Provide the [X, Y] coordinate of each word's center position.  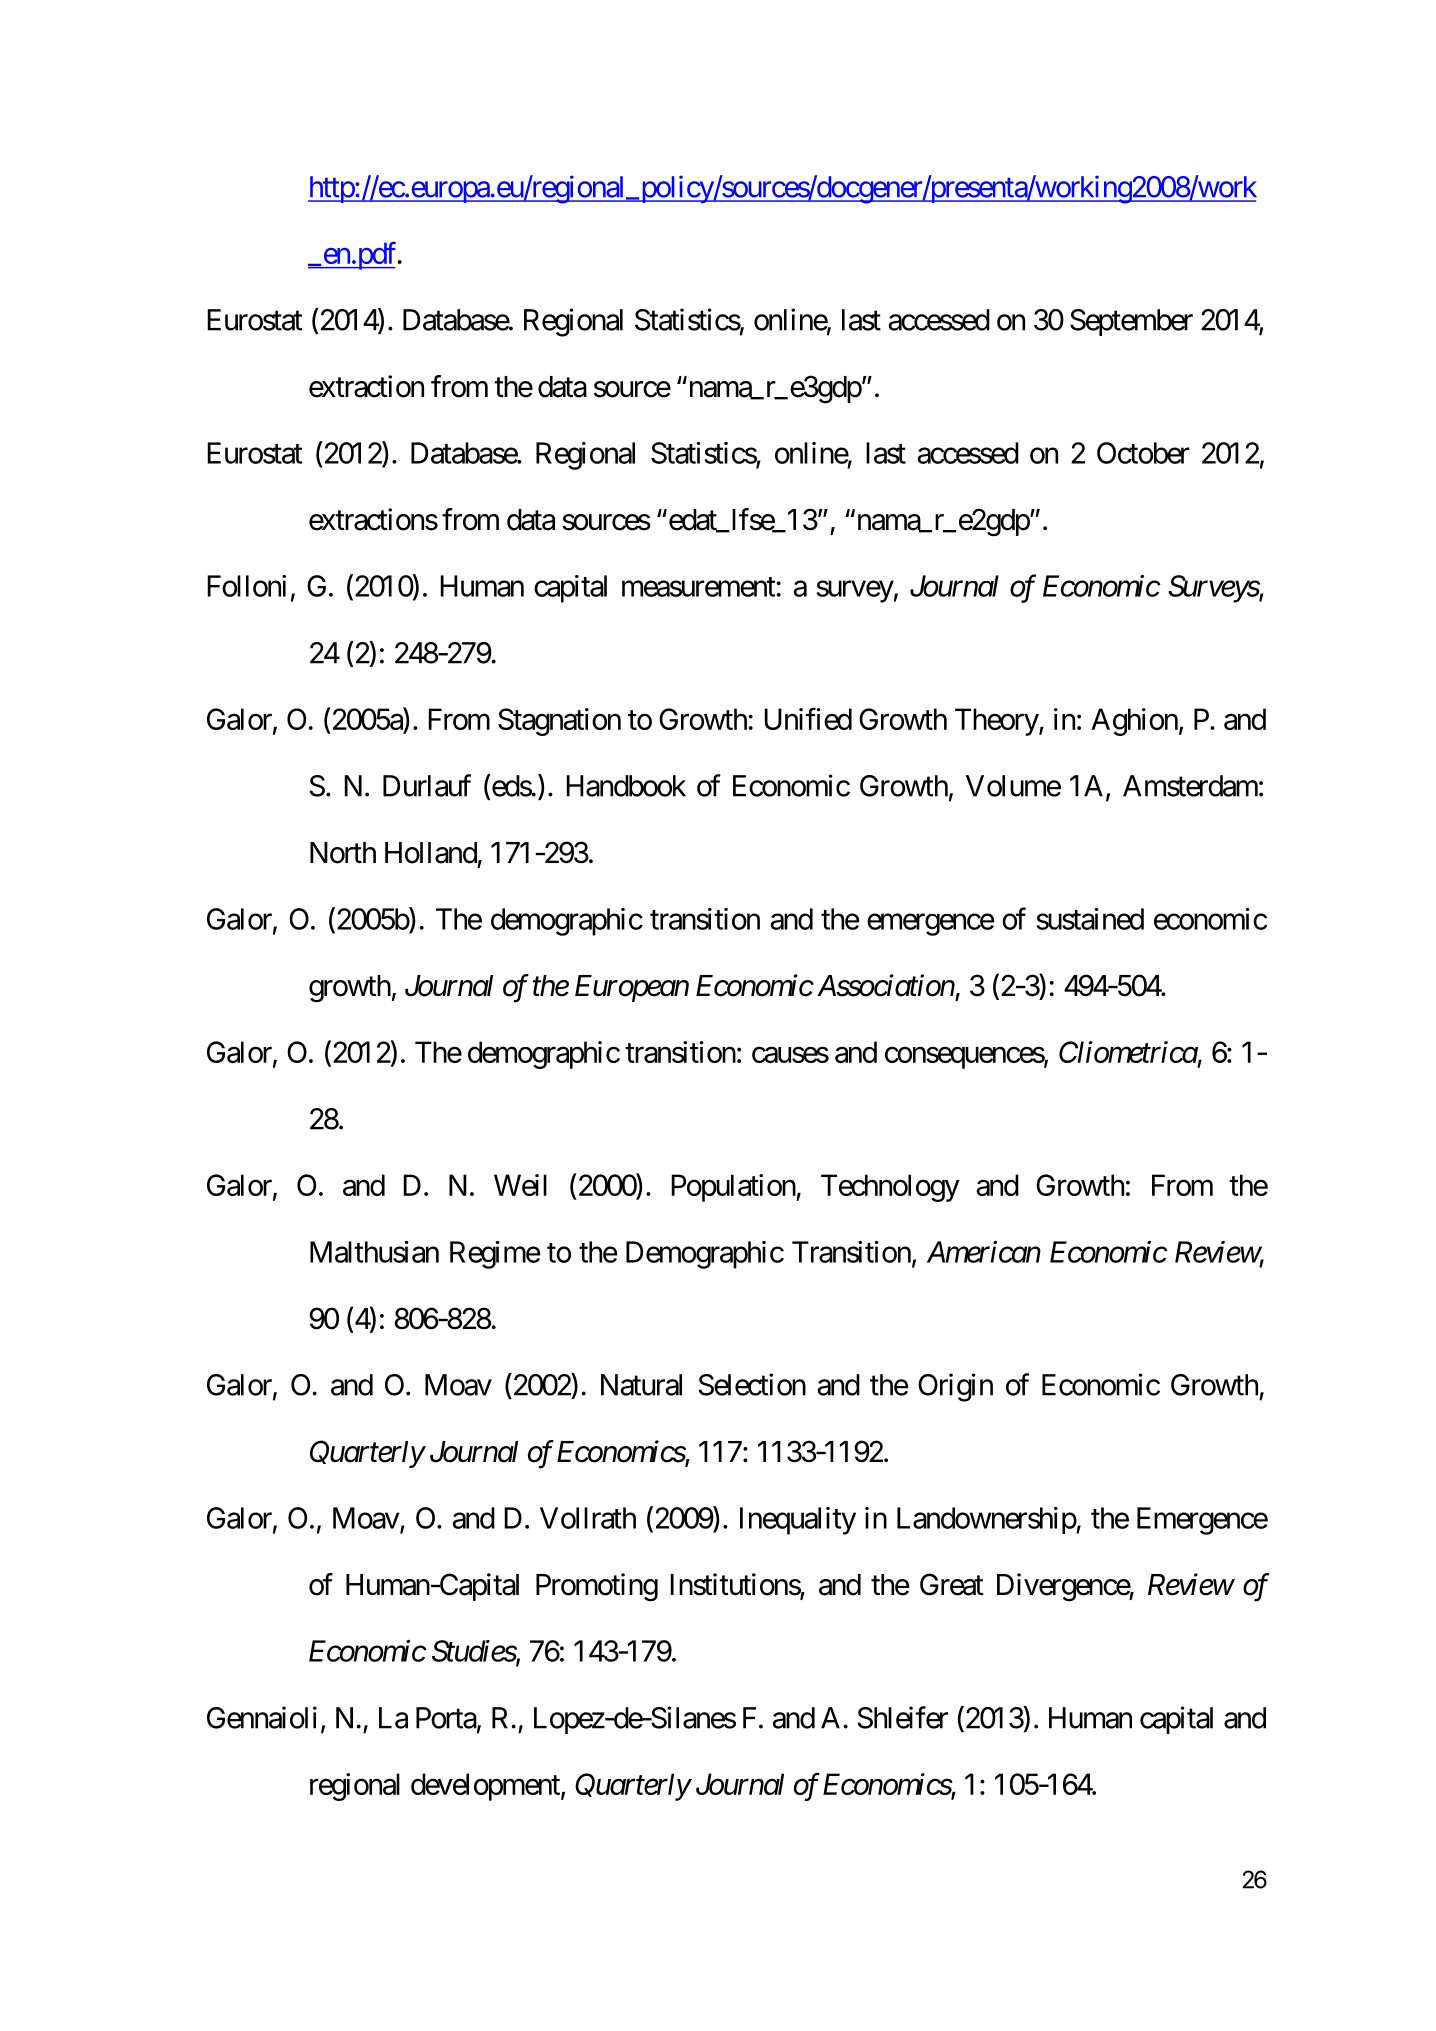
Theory [997, 722]
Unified [808, 719]
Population [734, 1188]
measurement [698, 587]
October [1143, 453]
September [1131, 322]
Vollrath [588, 1518]
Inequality [798, 1521]
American [984, 1252]
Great [952, 1584]
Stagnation [559, 722]
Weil [520, 1185]
